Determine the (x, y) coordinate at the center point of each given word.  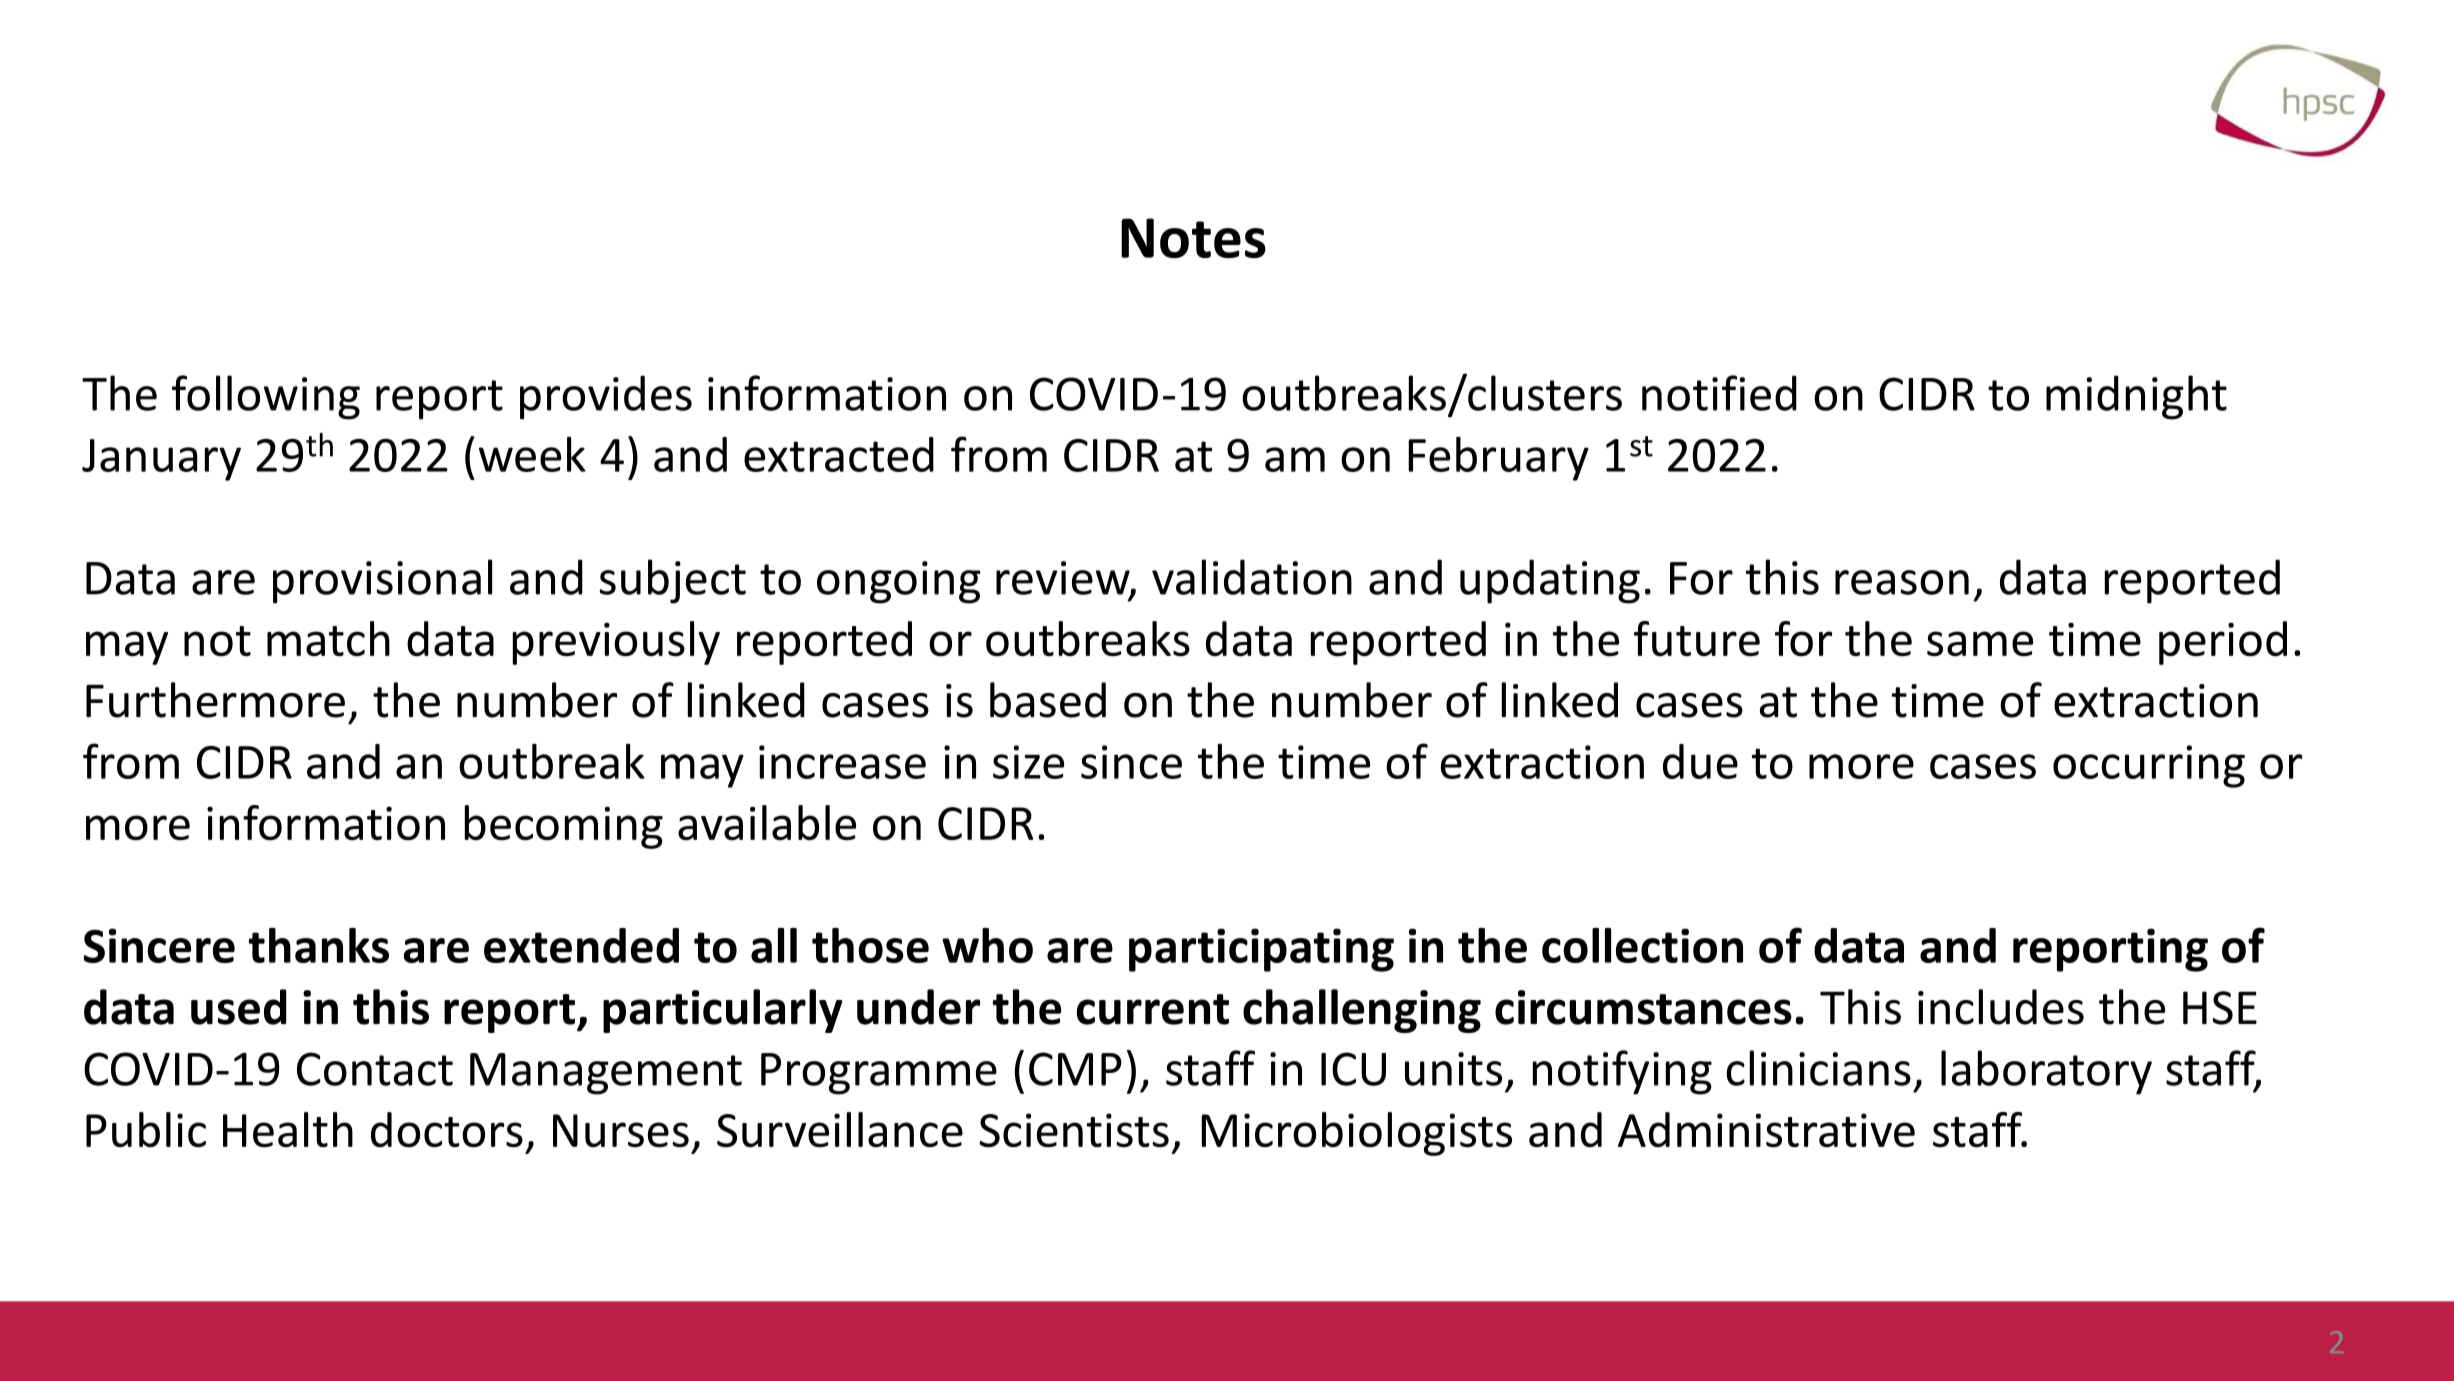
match (328, 638)
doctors (447, 1130)
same (1980, 644)
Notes (1193, 238)
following (266, 397)
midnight (2136, 397)
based (1048, 700)
